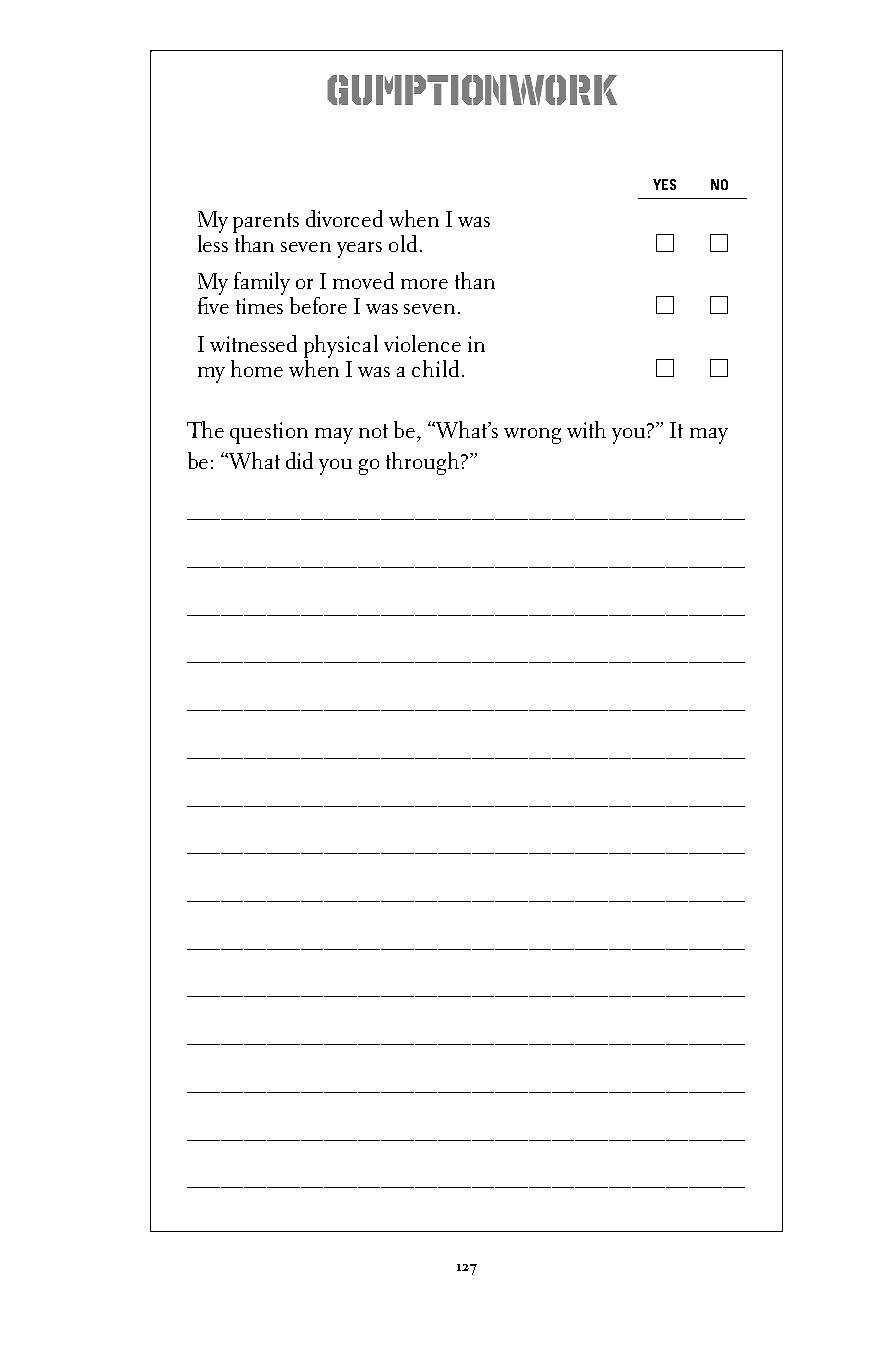 This page has height=1345, width=896. Describe the element at coordinates (344, 218) in the page. I see `divorced` at that location.
